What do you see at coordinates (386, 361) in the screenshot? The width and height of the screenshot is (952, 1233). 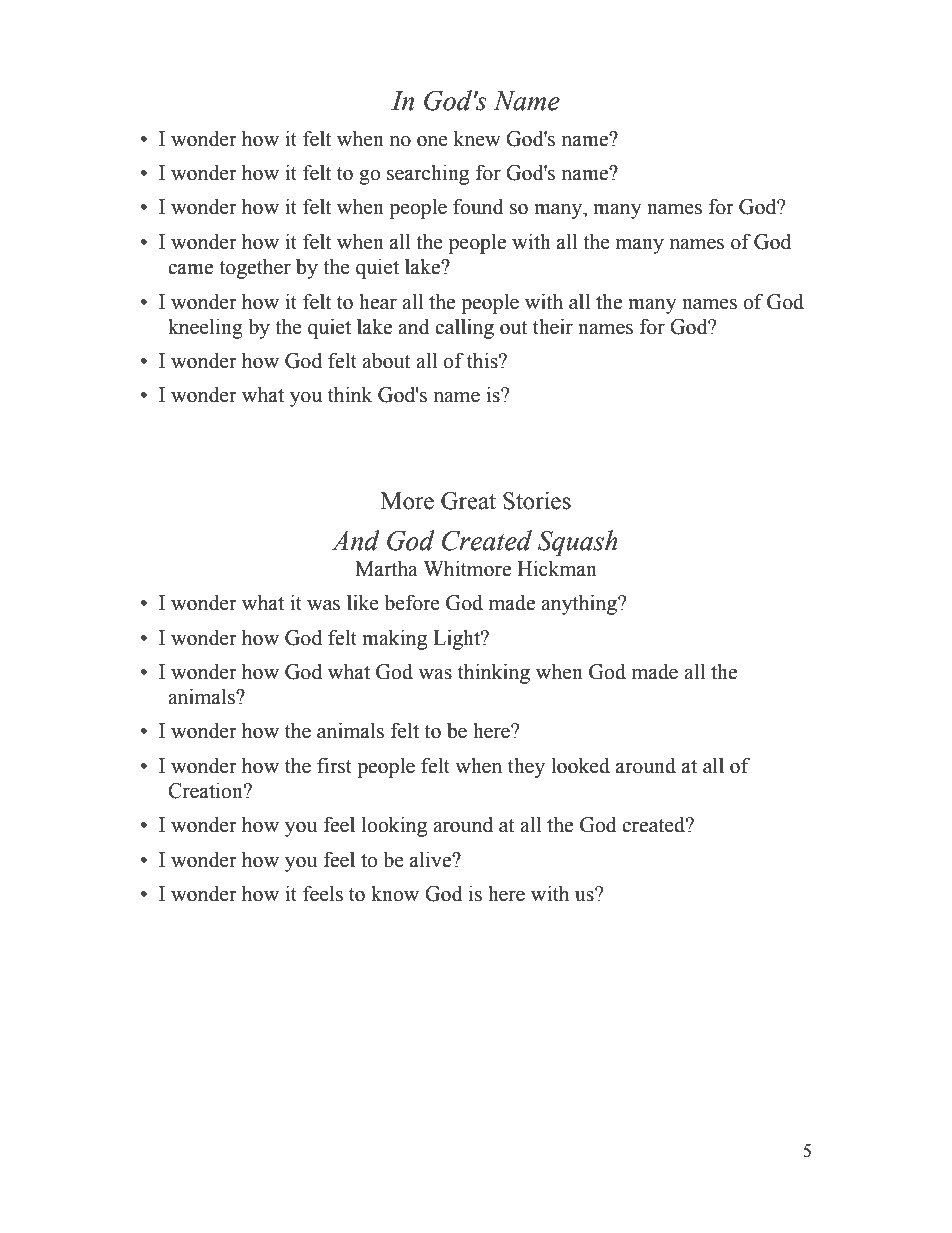 I see `about` at bounding box center [386, 361].
